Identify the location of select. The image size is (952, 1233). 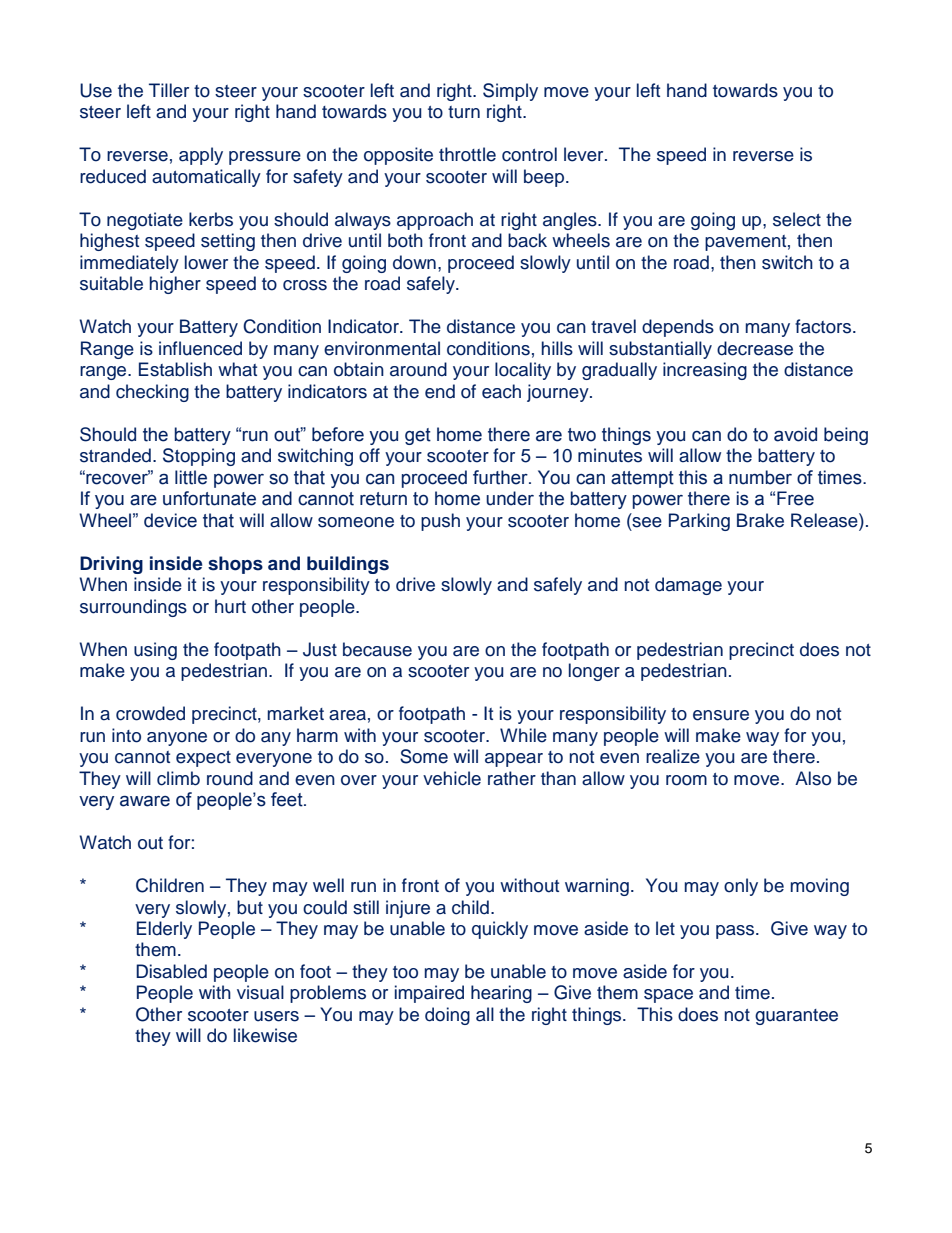
(797, 219).
